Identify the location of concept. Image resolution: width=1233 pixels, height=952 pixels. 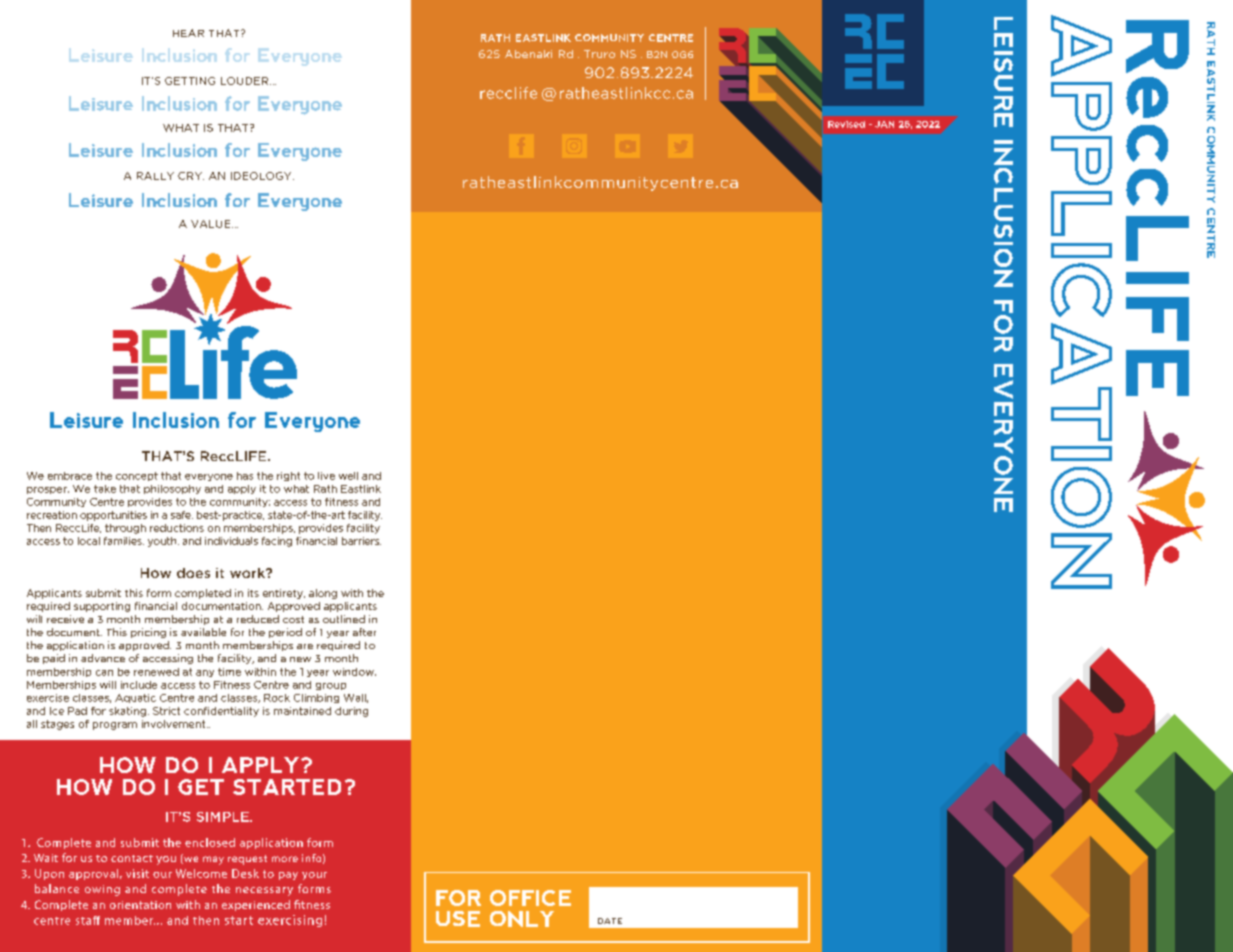
(137, 476).
